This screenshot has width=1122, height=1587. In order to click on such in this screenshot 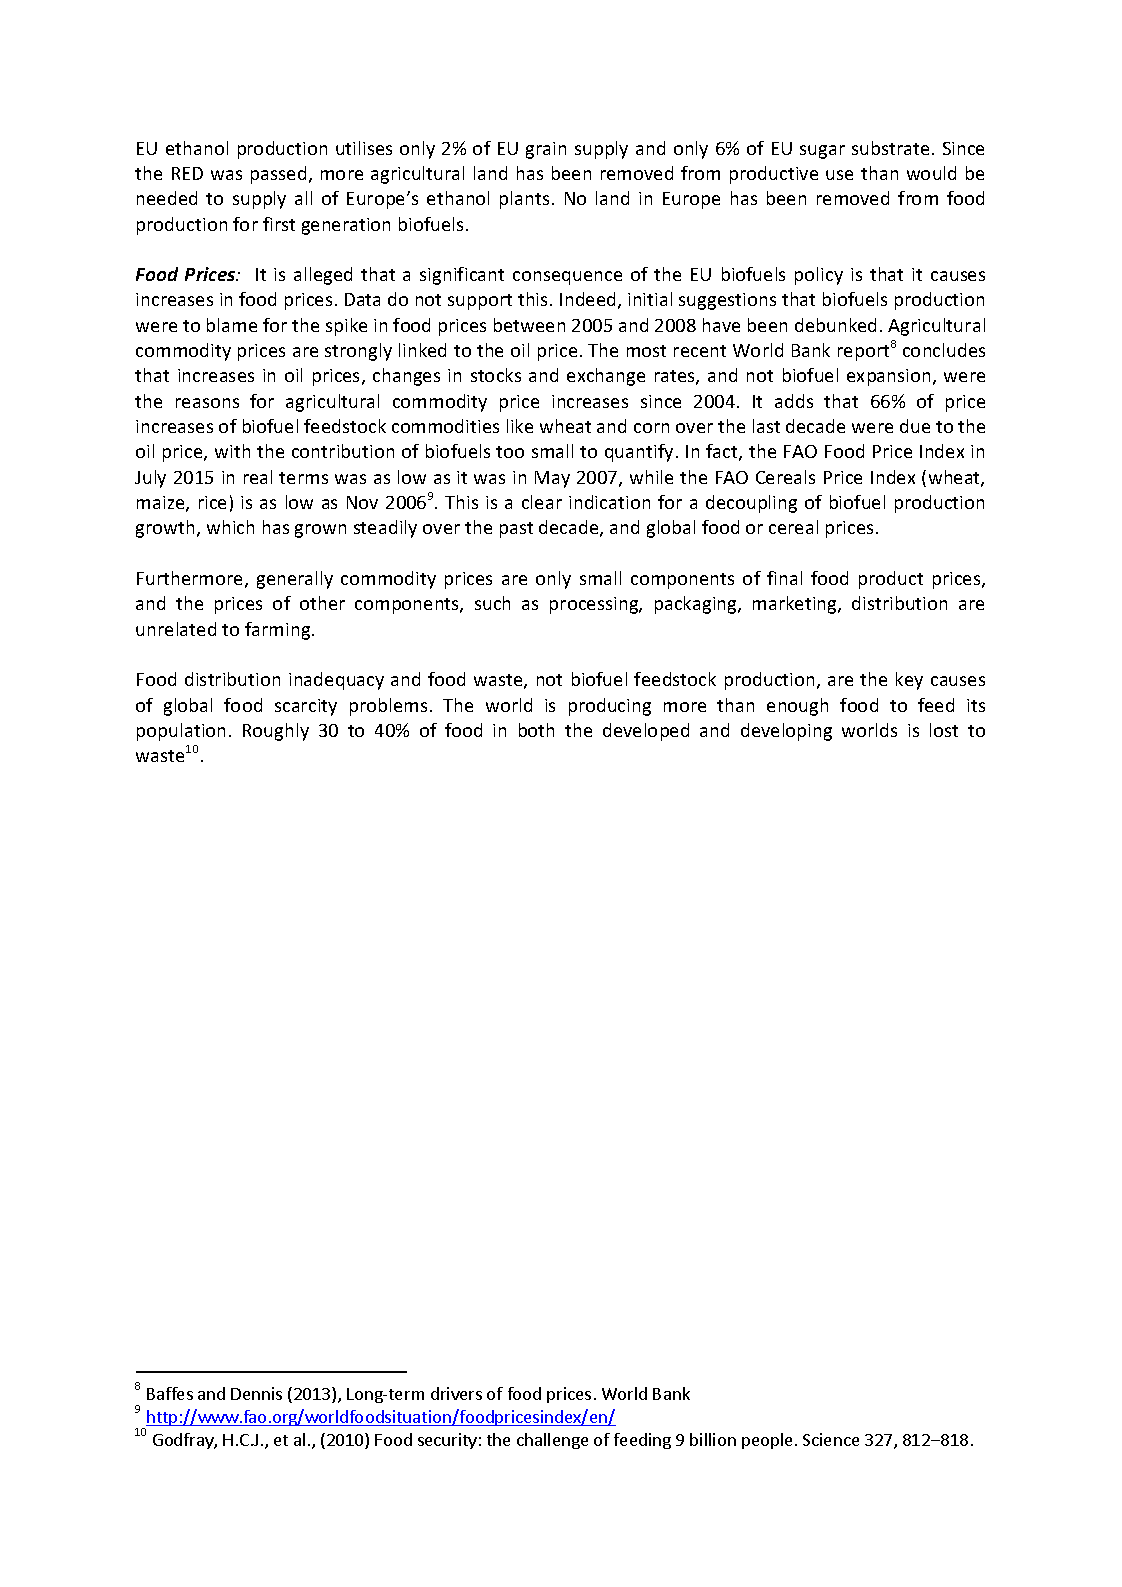, I will do `click(492, 603)`.
